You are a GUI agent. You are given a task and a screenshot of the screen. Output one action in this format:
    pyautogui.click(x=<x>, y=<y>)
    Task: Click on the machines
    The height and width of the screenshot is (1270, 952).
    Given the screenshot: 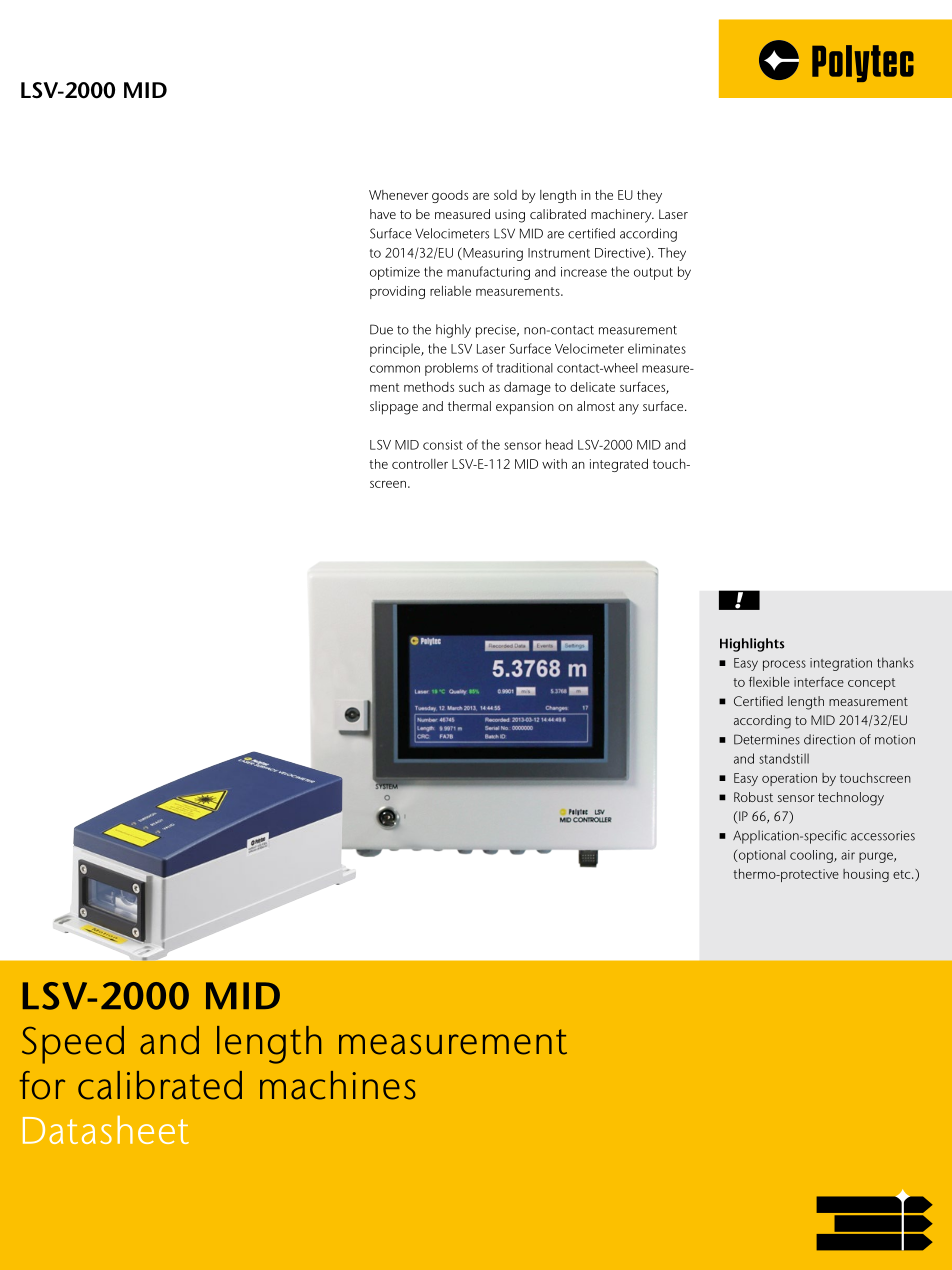 What is the action you would take?
    pyautogui.click(x=338, y=1085)
